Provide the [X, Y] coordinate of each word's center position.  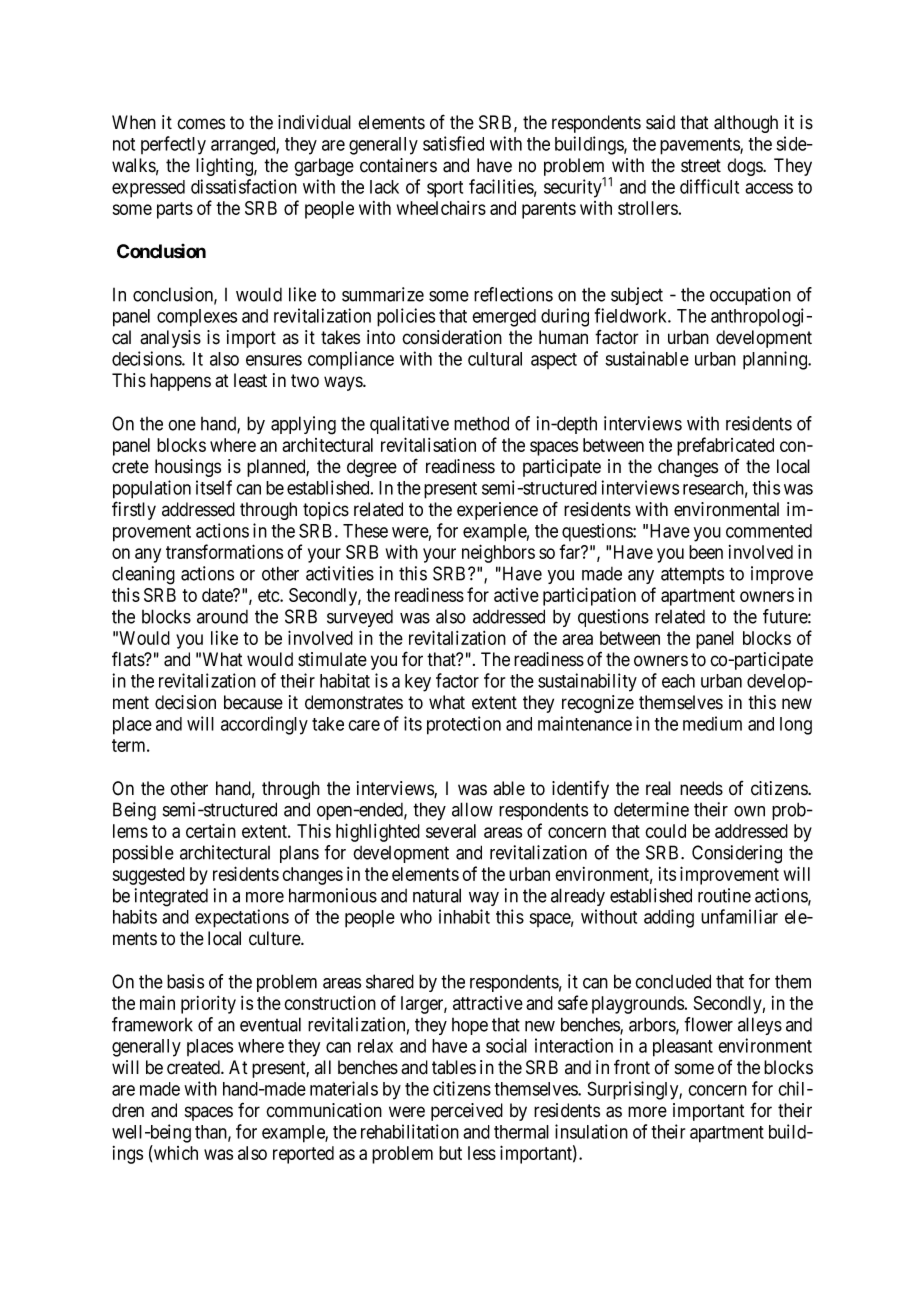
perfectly [173, 145]
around [222, 617]
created [194, 1067]
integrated [171, 897]
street [701, 166]
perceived [467, 1112]
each [678, 681]
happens [180, 382]
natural [437, 895]
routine [724, 895]
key [418, 683]
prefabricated [725, 446]
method [481, 423]
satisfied [453, 143]
